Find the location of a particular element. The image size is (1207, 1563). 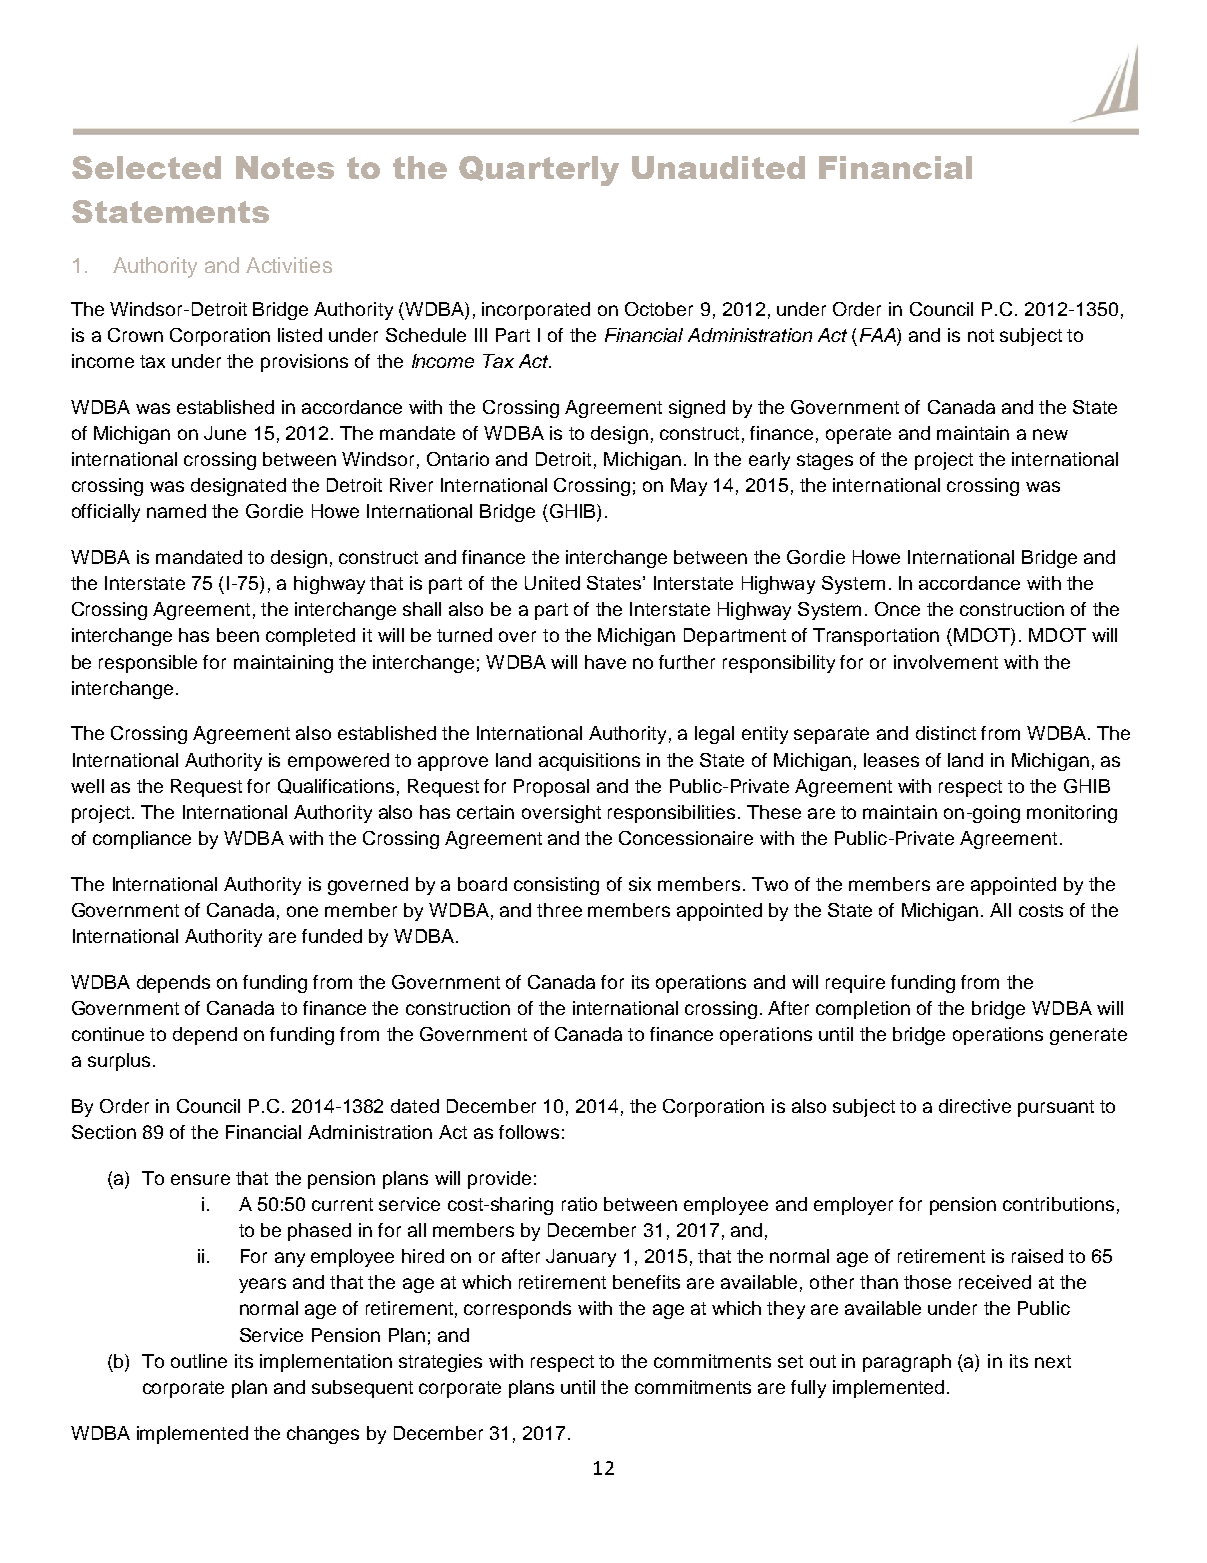

Quarterly is located at coordinates (539, 171).
